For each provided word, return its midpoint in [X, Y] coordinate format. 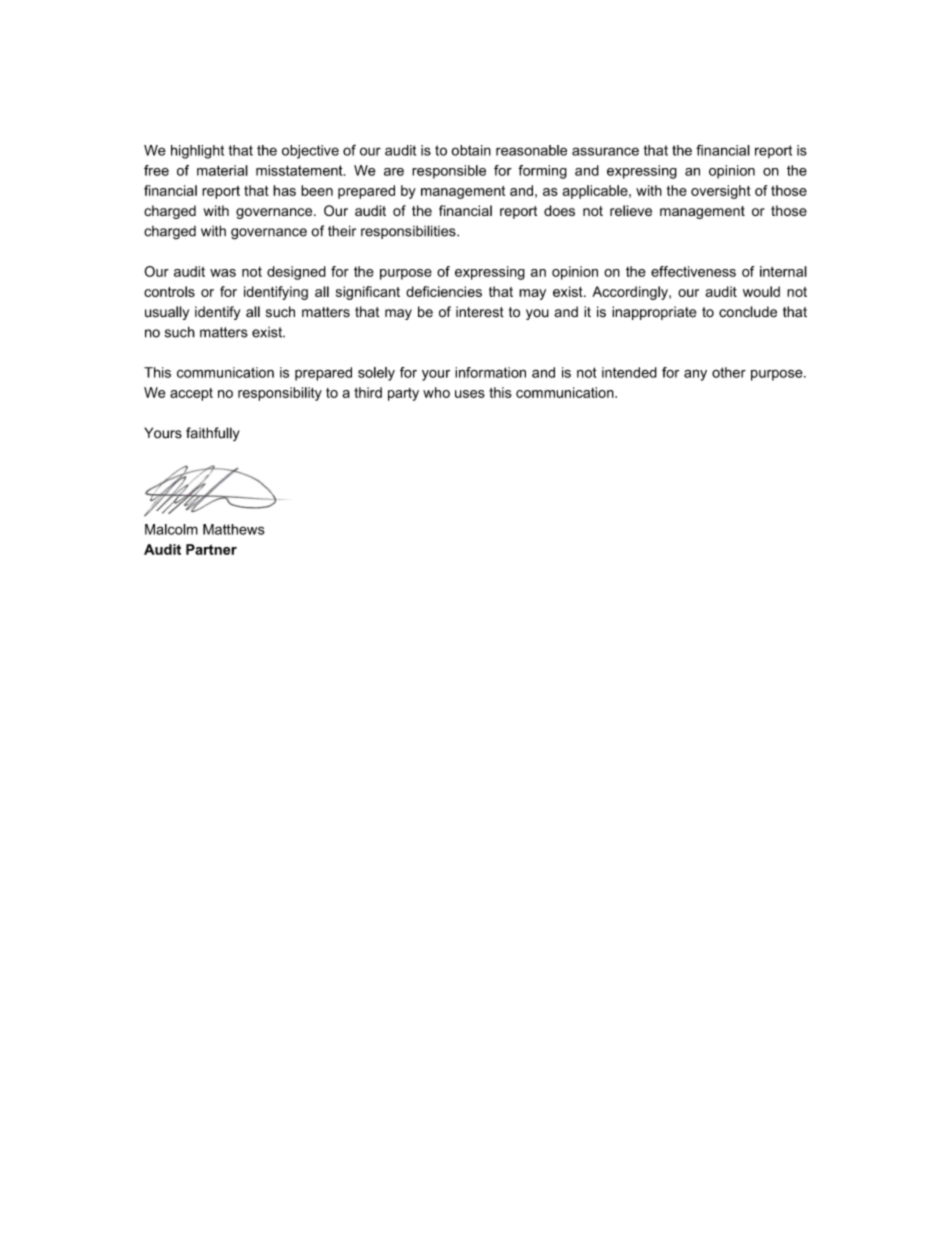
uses [470, 394]
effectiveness [693, 271]
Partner [211, 549]
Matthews [234, 529]
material [222, 170]
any [695, 375]
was [223, 273]
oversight [720, 192]
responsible [449, 172]
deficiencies [444, 291]
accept [191, 394]
